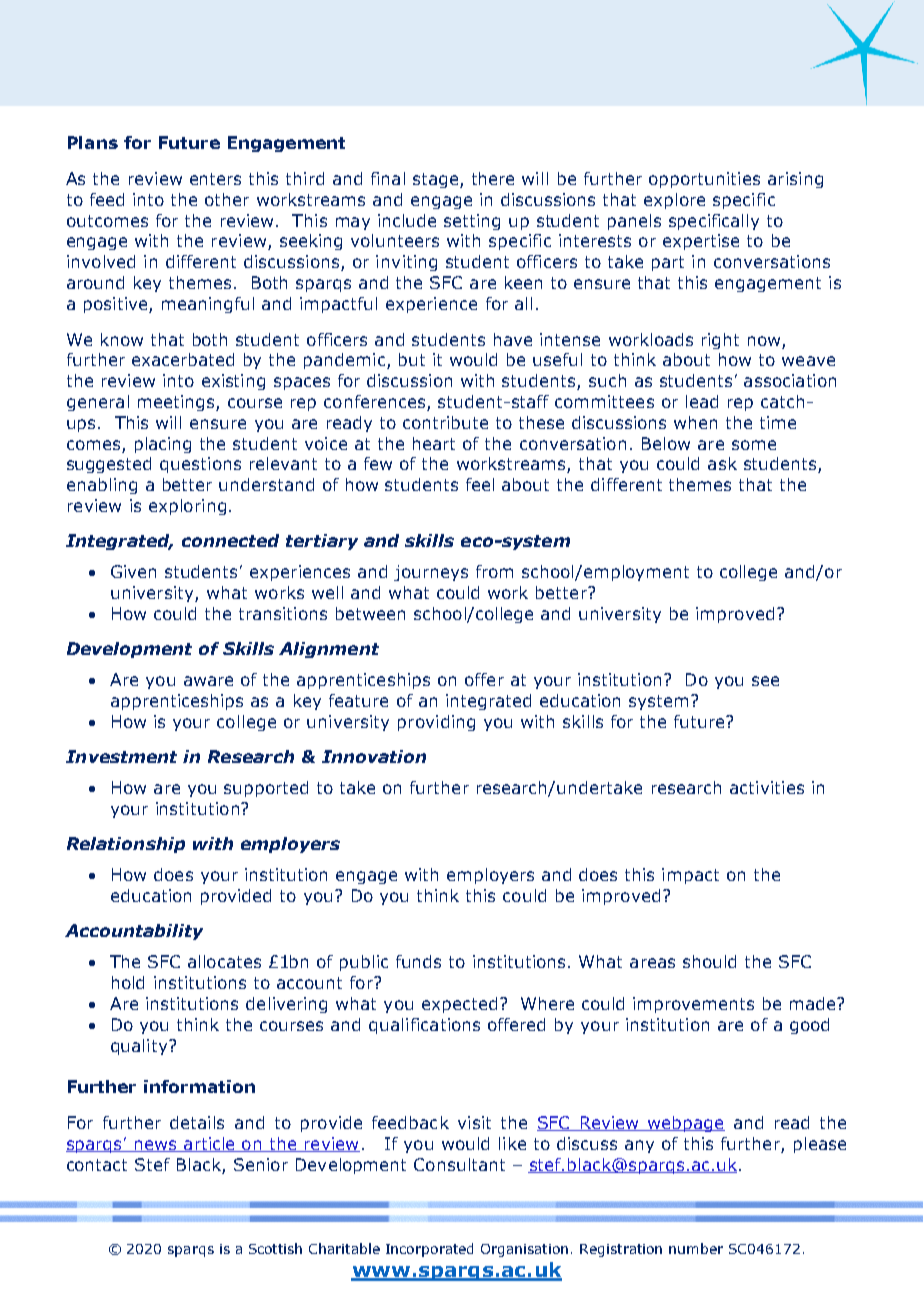 The image size is (924, 1308). What do you see at coordinates (155, 1146) in the image?
I see `news` at bounding box center [155, 1146].
